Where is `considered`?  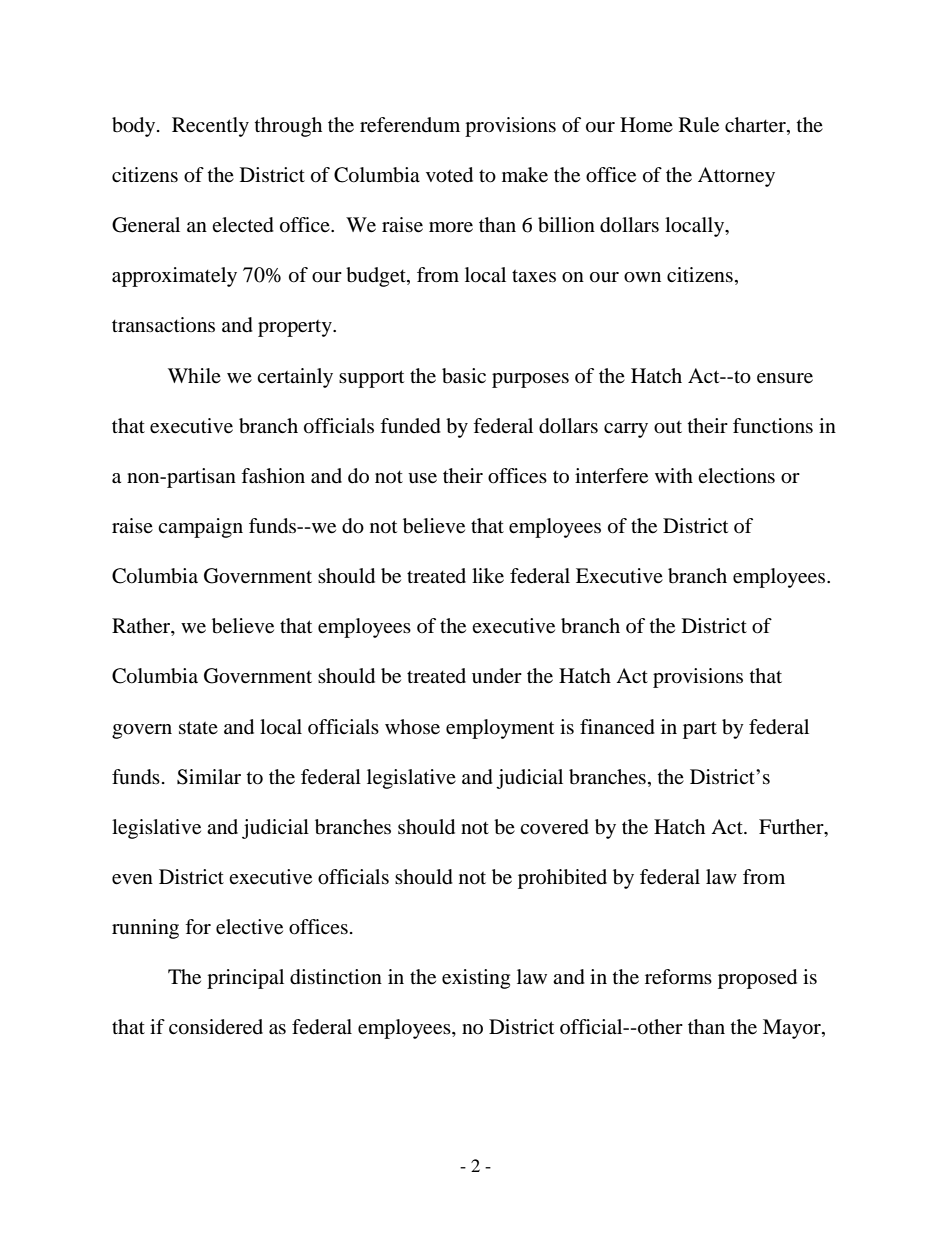 considered is located at coordinates (216, 1027).
